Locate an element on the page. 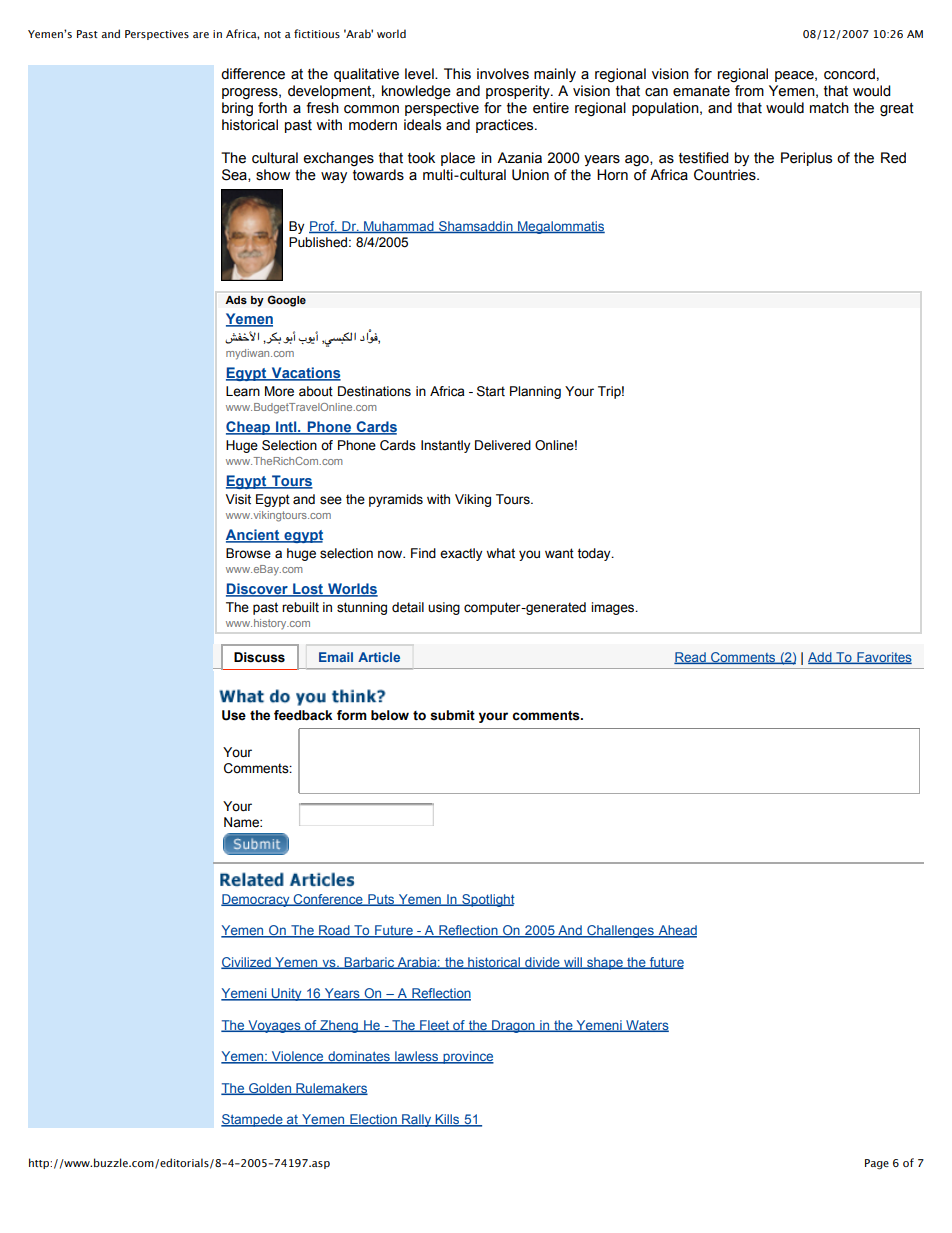  concord is located at coordinates (849, 74).
